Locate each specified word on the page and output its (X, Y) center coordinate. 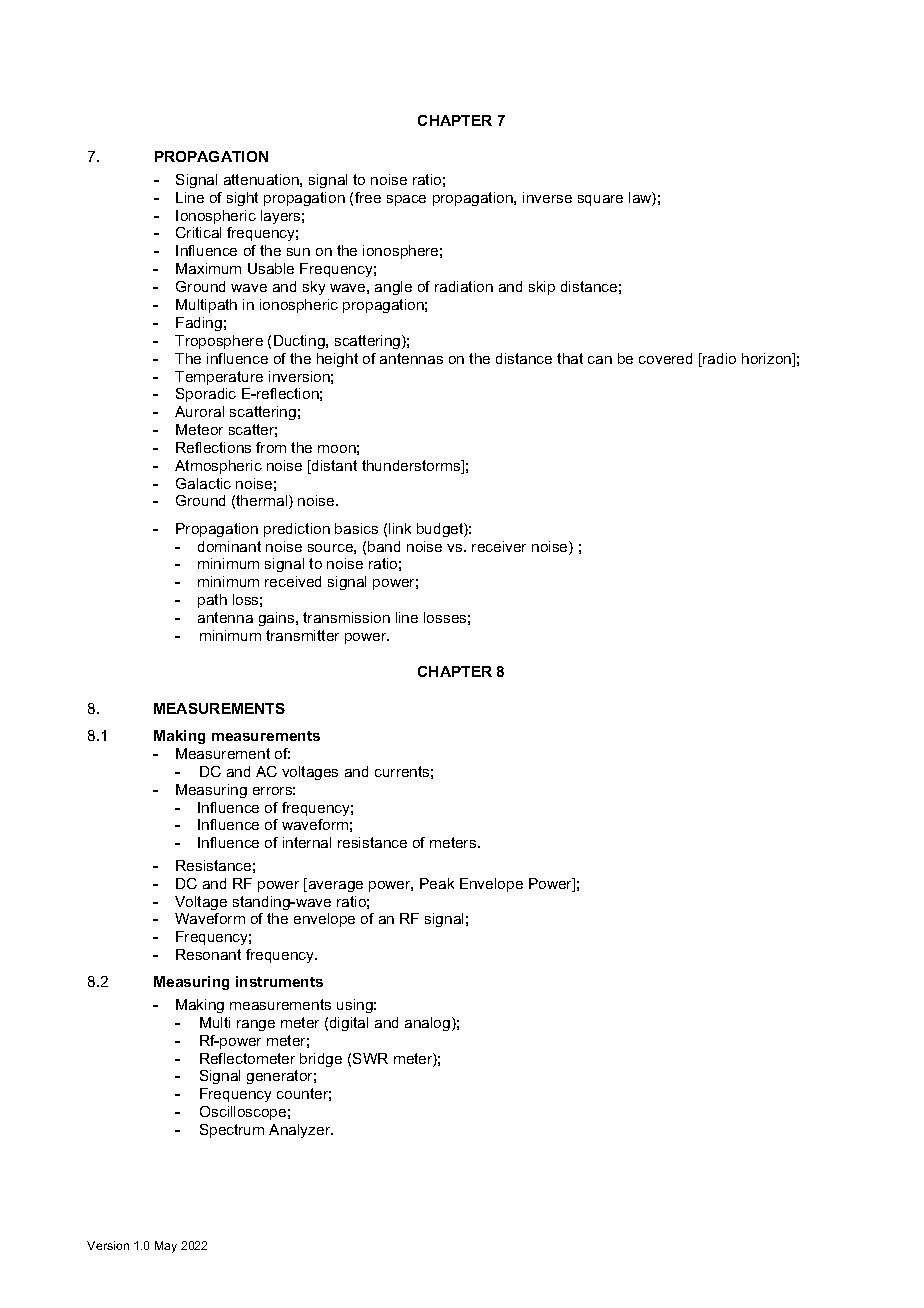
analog (427, 1024)
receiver (499, 546)
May (166, 1247)
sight (242, 199)
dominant (229, 546)
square (600, 200)
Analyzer (301, 1131)
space (406, 200)
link (400, 528)
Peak (437, 883)
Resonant (208, 954)
